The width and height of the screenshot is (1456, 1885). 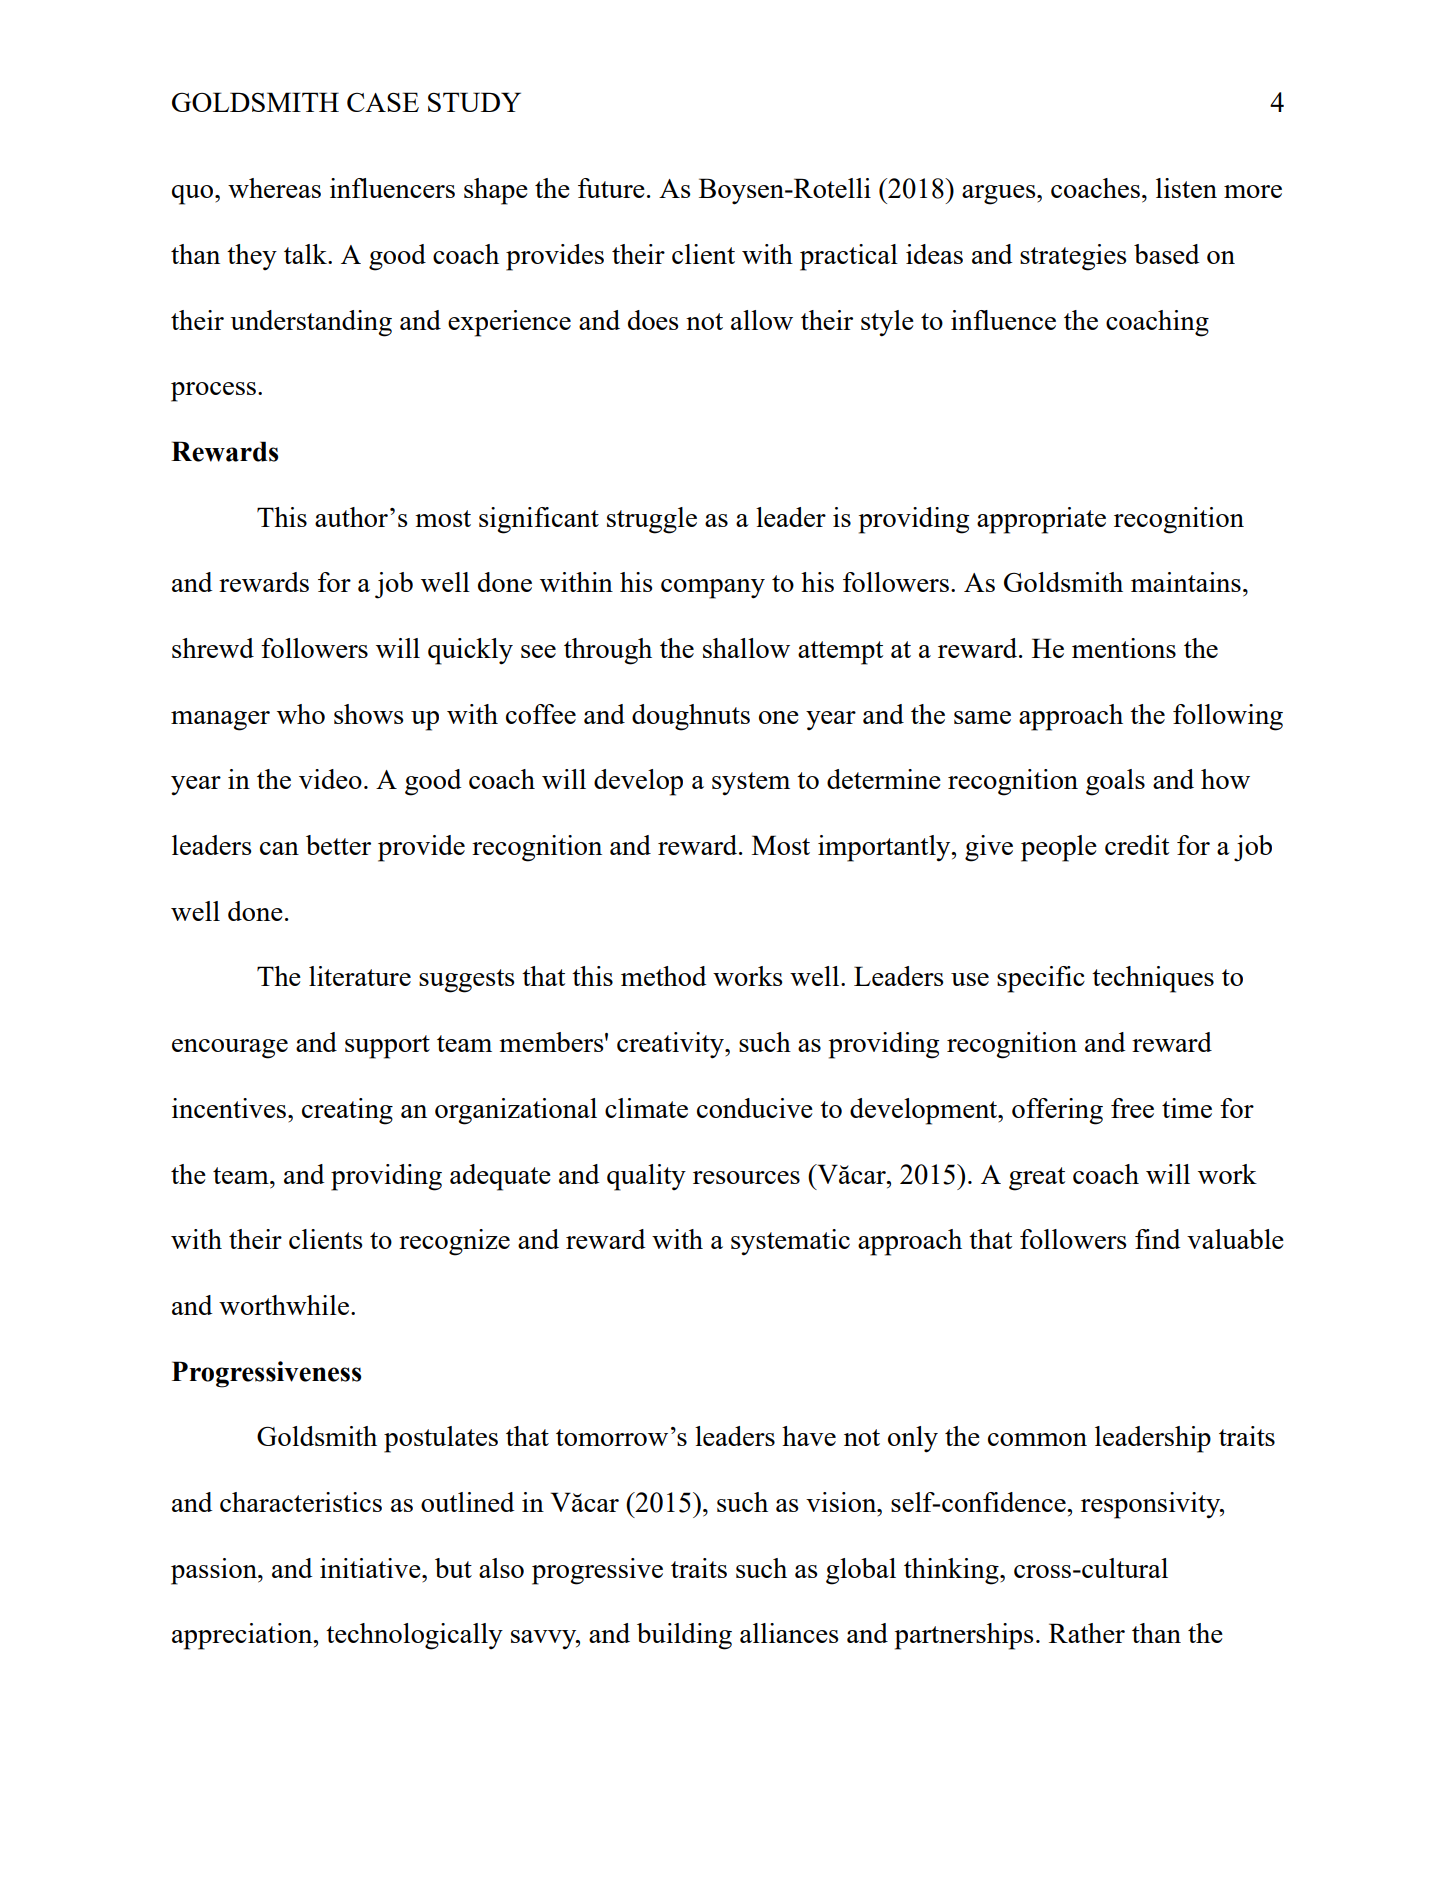 I want to click on whereas, so click(x=274, y=188).
